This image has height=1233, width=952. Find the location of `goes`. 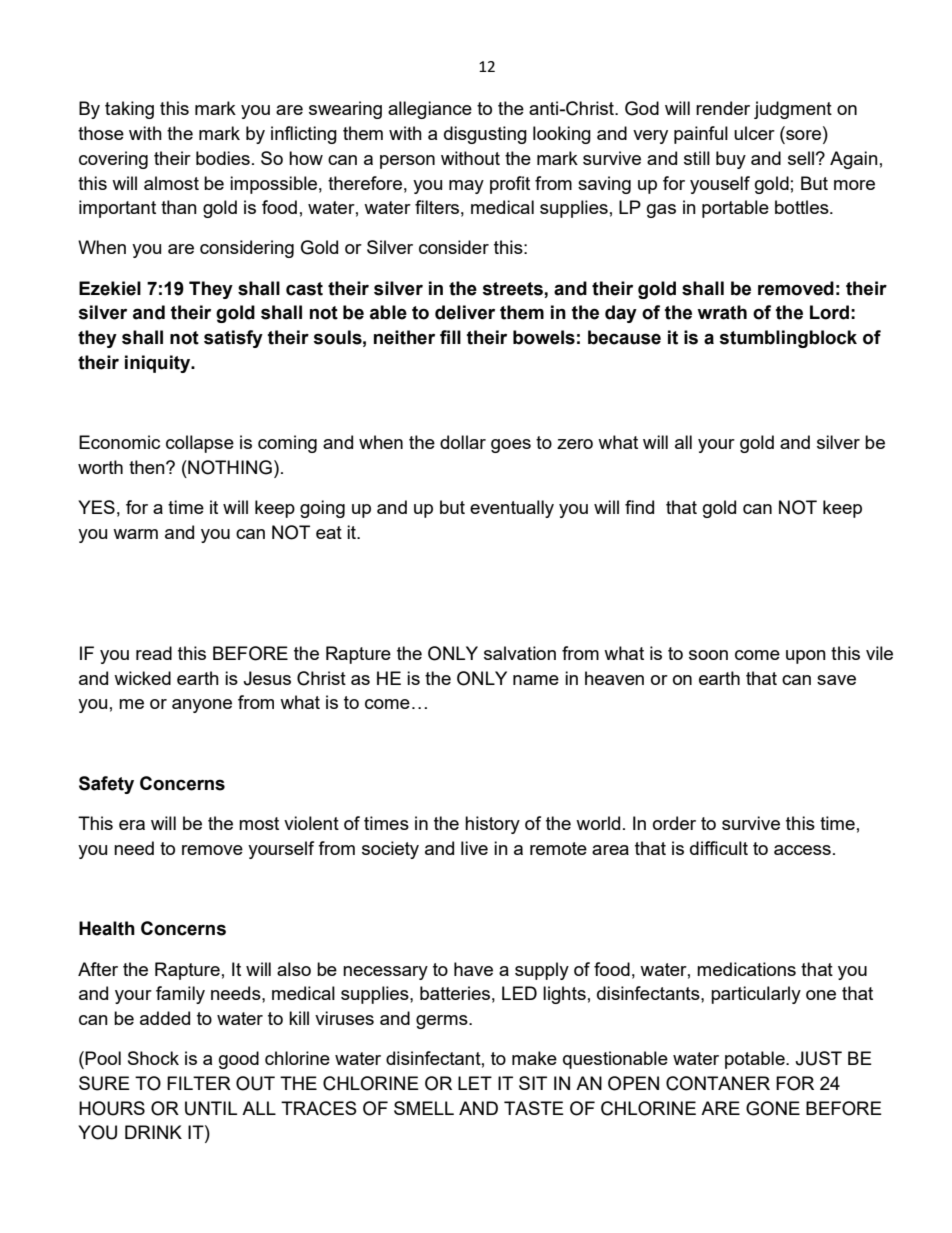

goes is located at coordinates (511, 446).
